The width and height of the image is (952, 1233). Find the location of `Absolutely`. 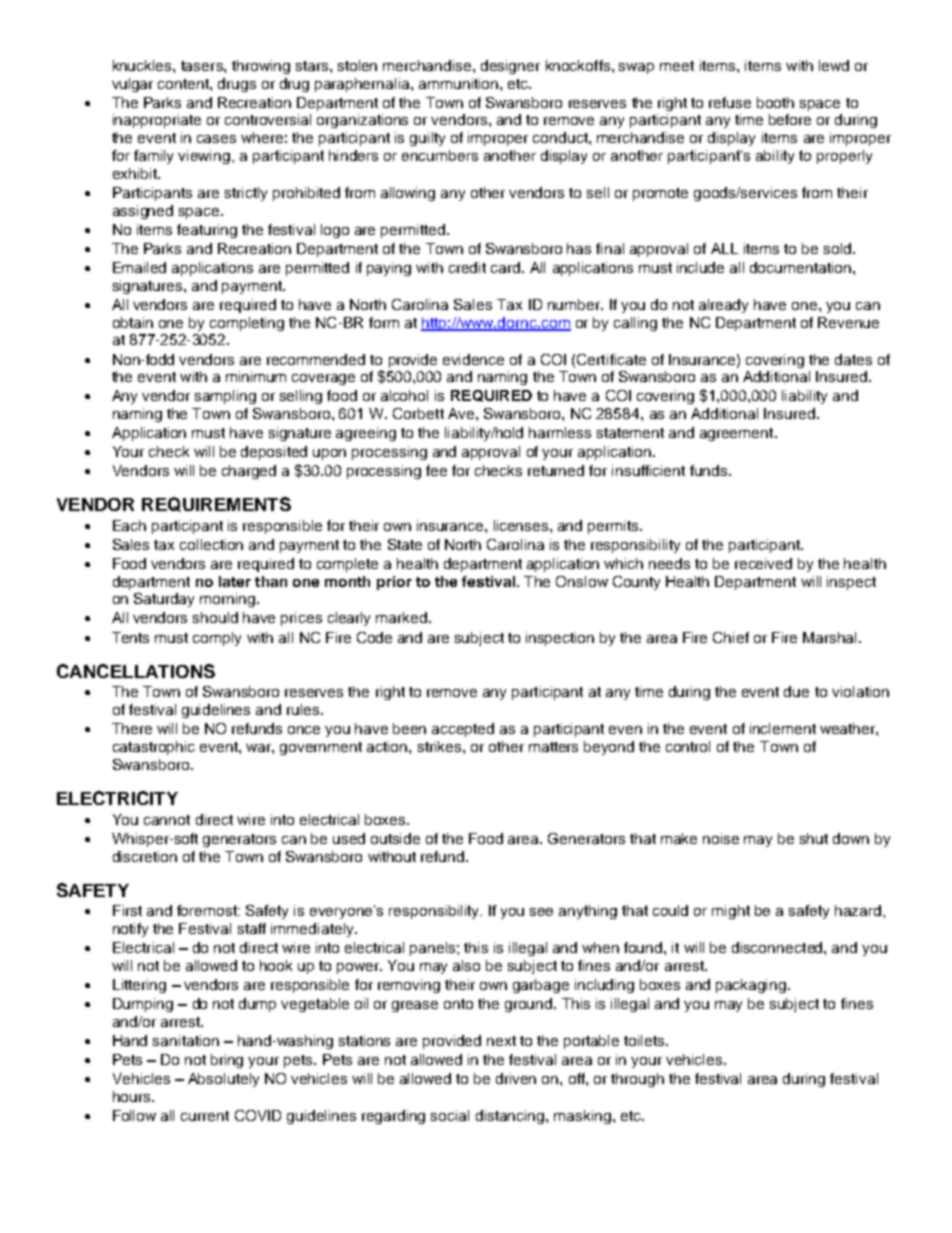

Absolutely is located at coordinates (223, 1080).
